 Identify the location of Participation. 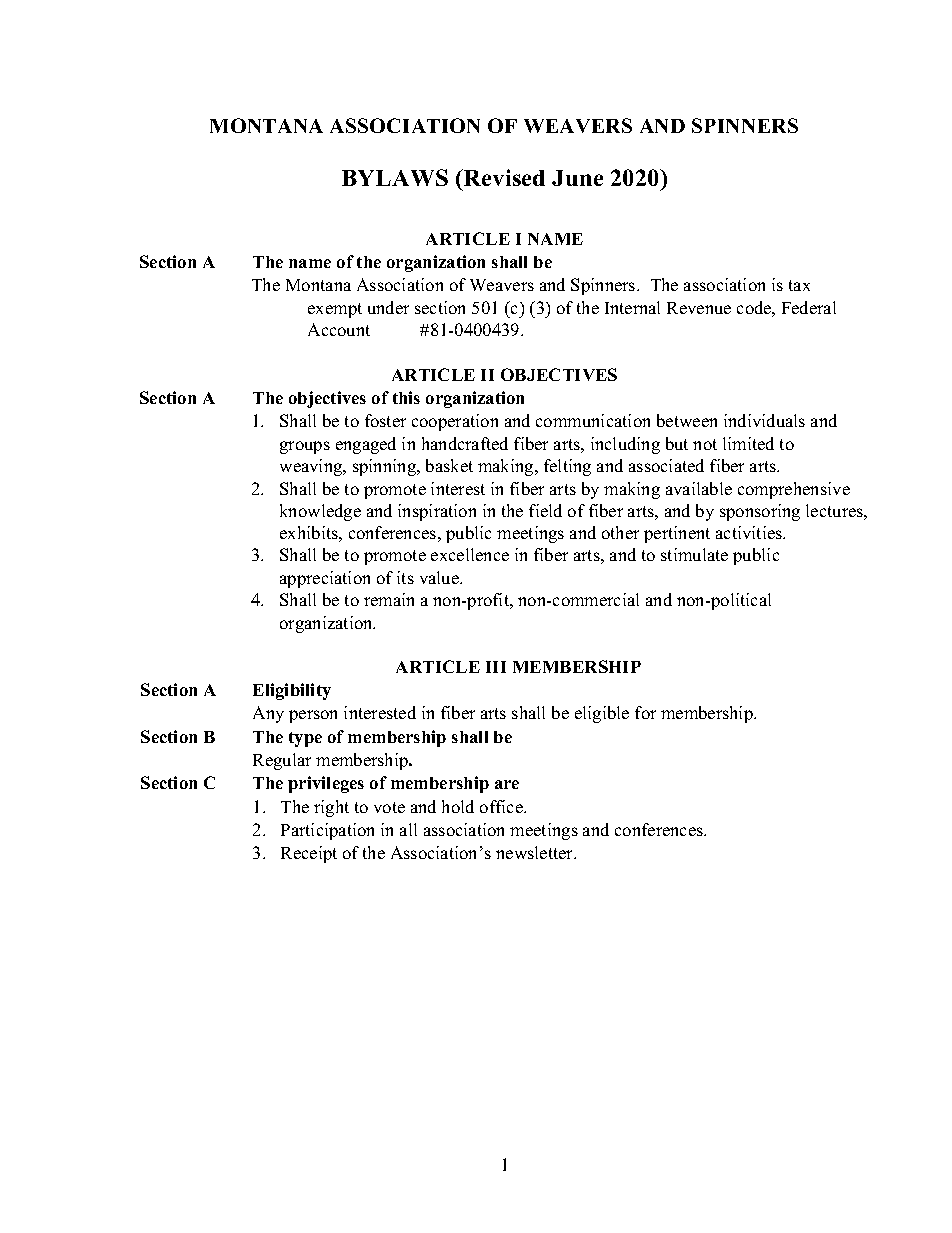
(327, 831).
